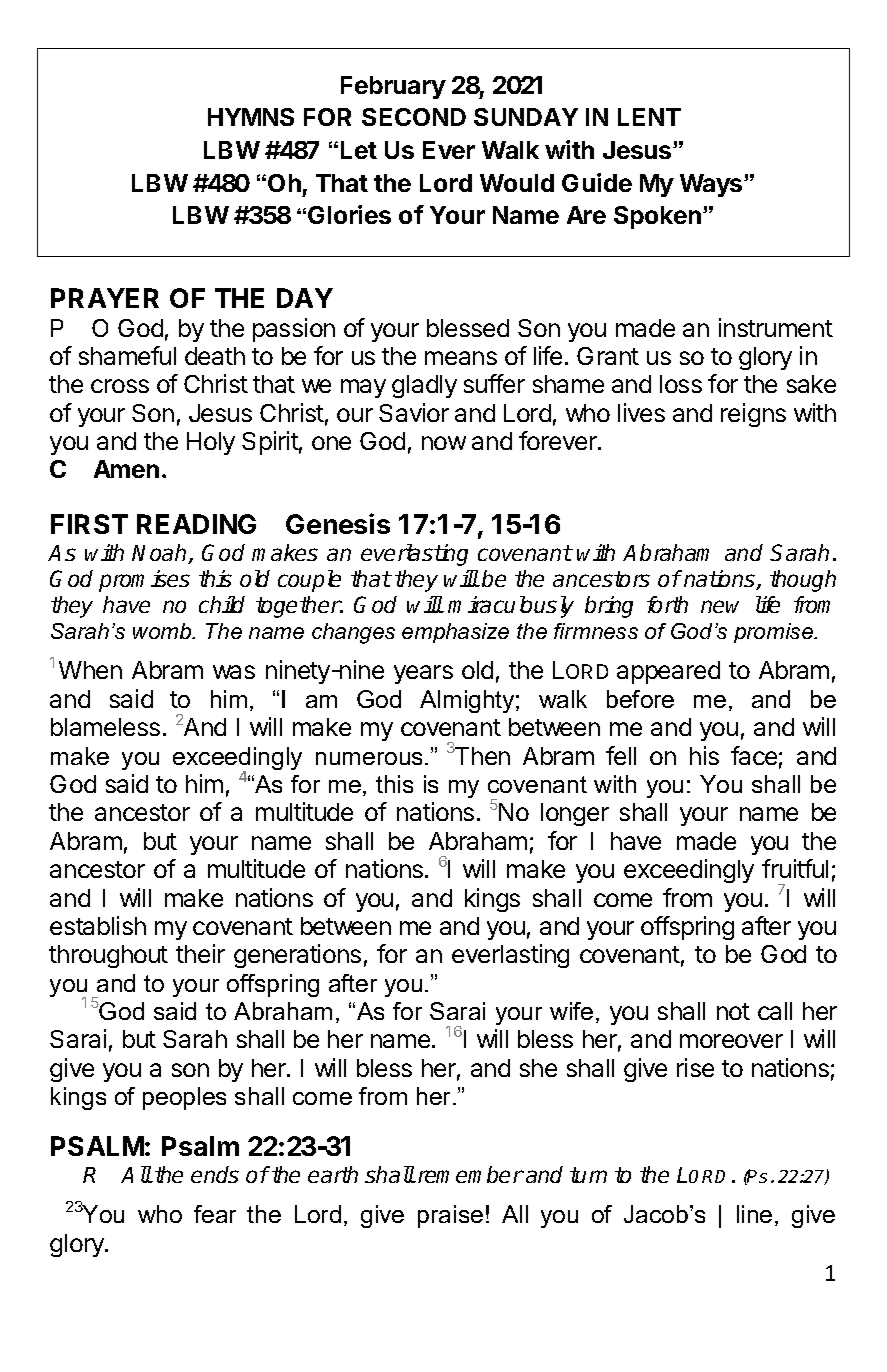 Image resolution: width=887 pixels, height=1372 pixels. Describe the element at coordinates (297, 956) in the screenshot. I see `generations` at that location.
